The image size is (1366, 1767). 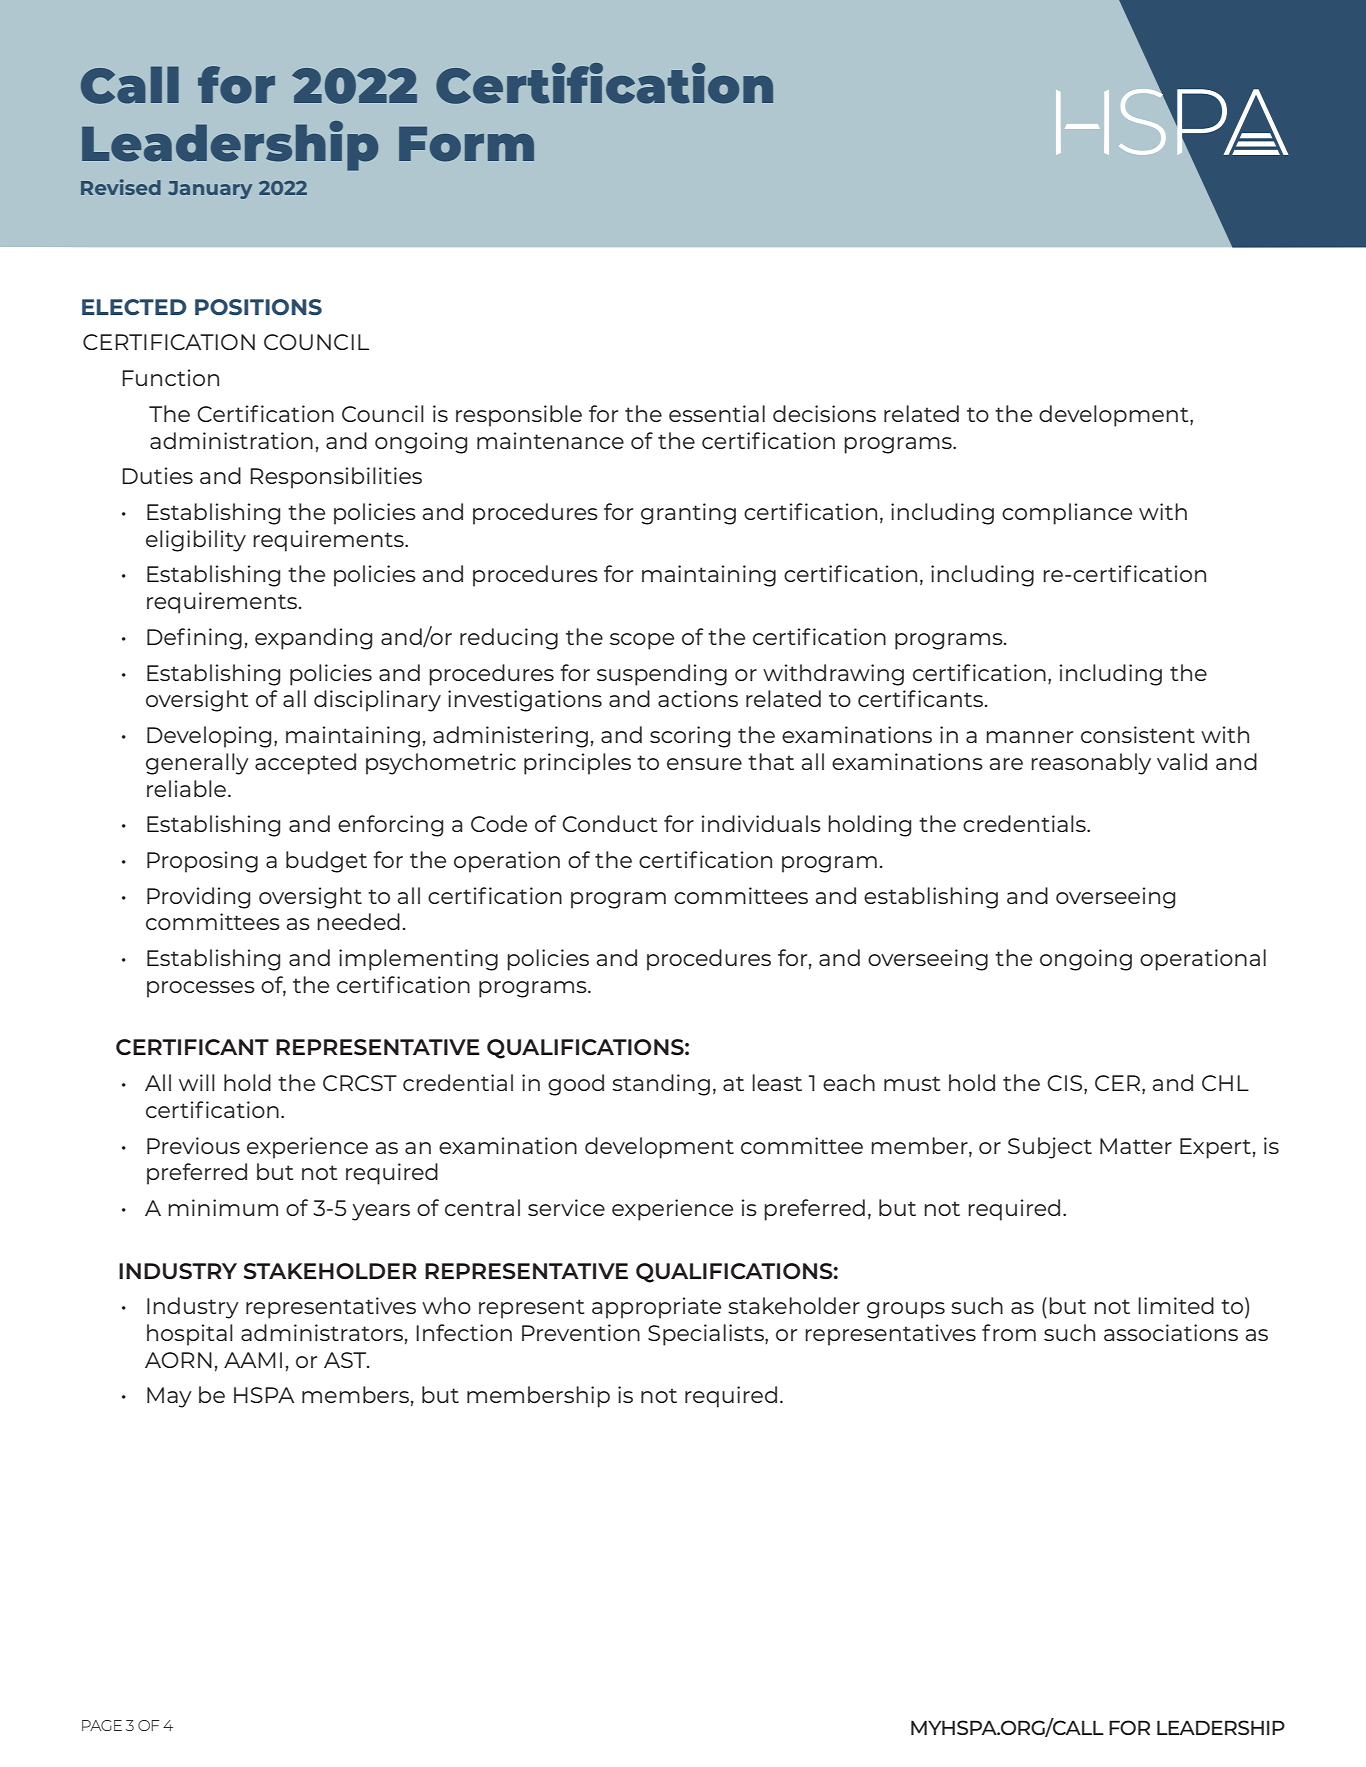 I want to click on reasonably, so click(x=1091, y=764).
